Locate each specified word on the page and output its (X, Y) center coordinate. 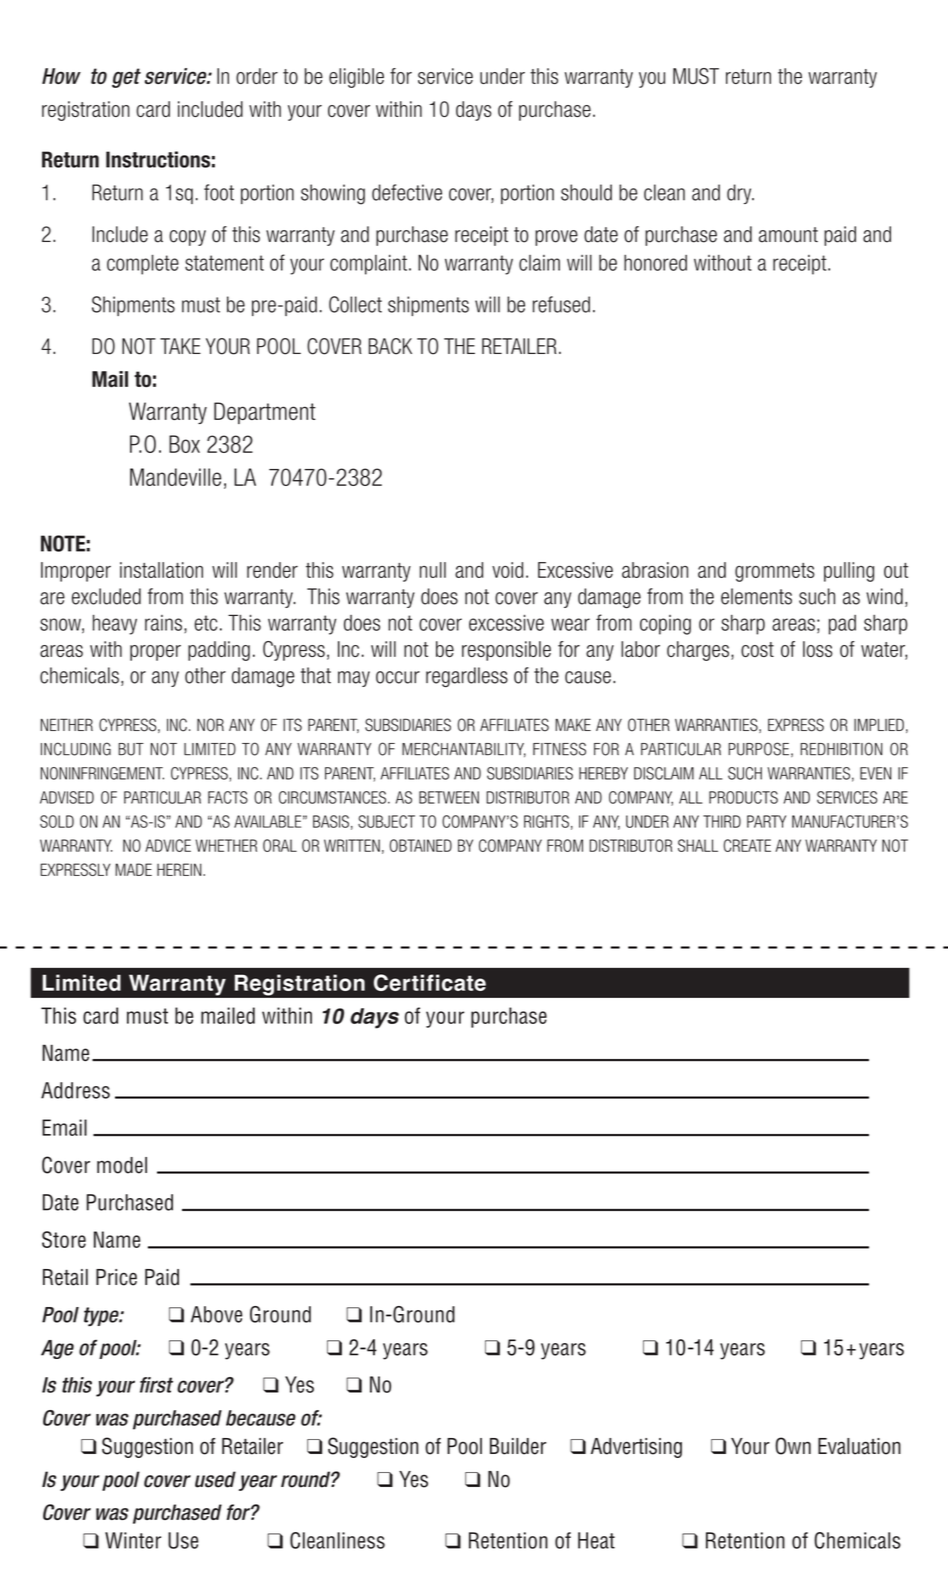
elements (756, 596)
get (126, 78)
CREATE (747, 845)
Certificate (430, 982)
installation (161, 570)
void (507, 570)
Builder (518, 1446)
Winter (133, 1540)
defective (407, 192)
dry (740, 194)
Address (75, 1090)
